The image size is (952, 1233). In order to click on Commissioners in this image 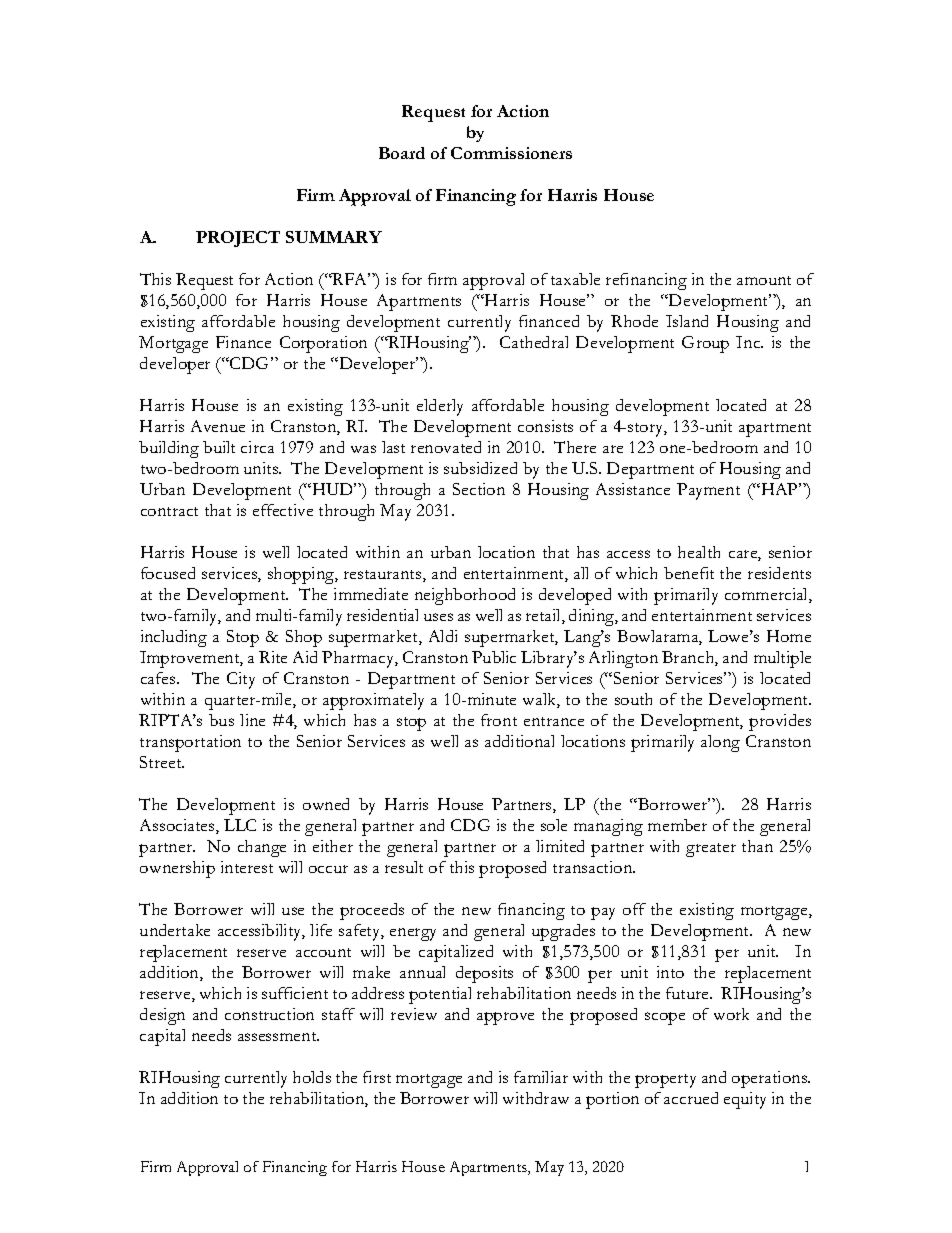, I will do `click(511, 153)`.
